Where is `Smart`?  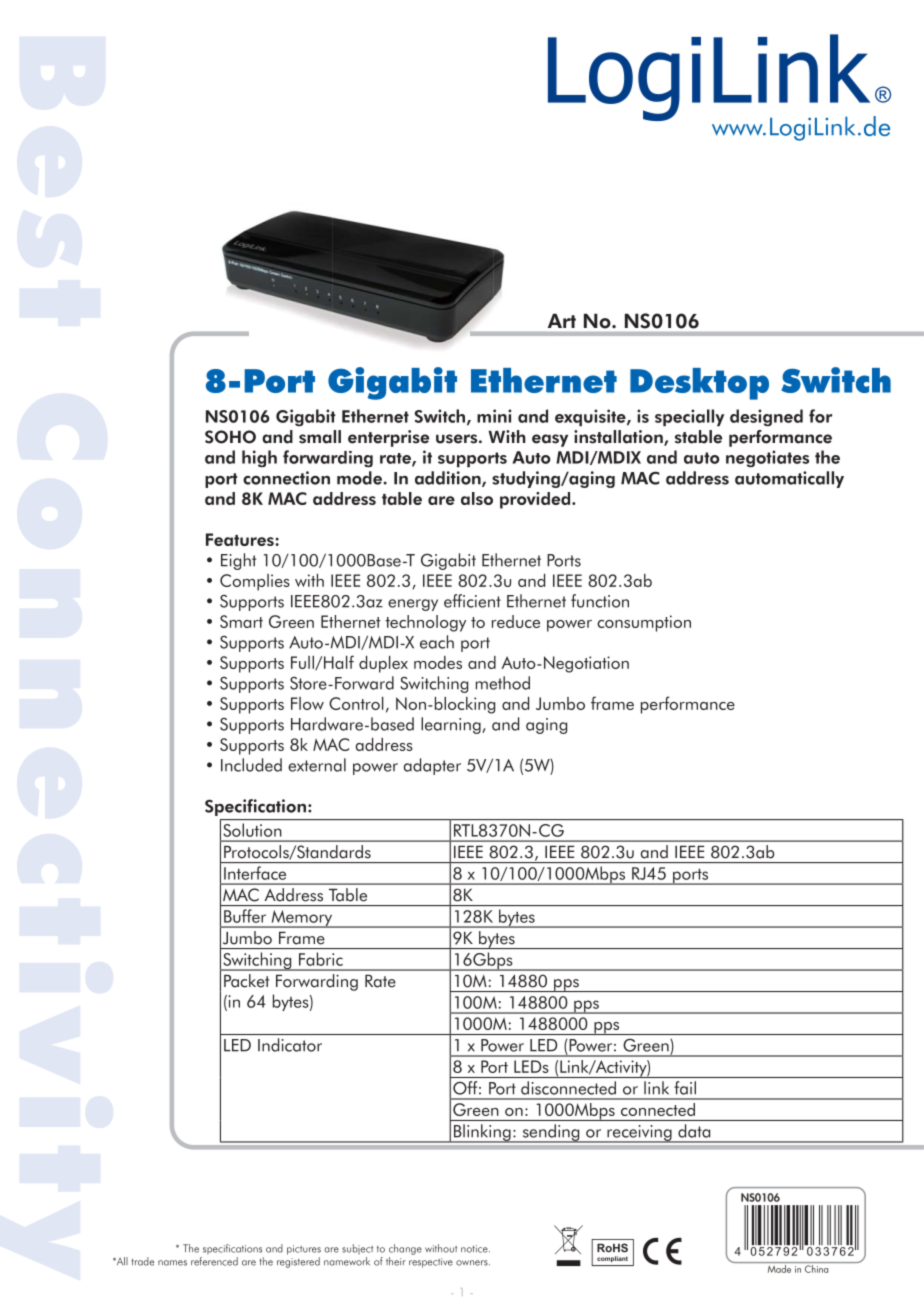 Smart is located at coordinates (241, 621).
